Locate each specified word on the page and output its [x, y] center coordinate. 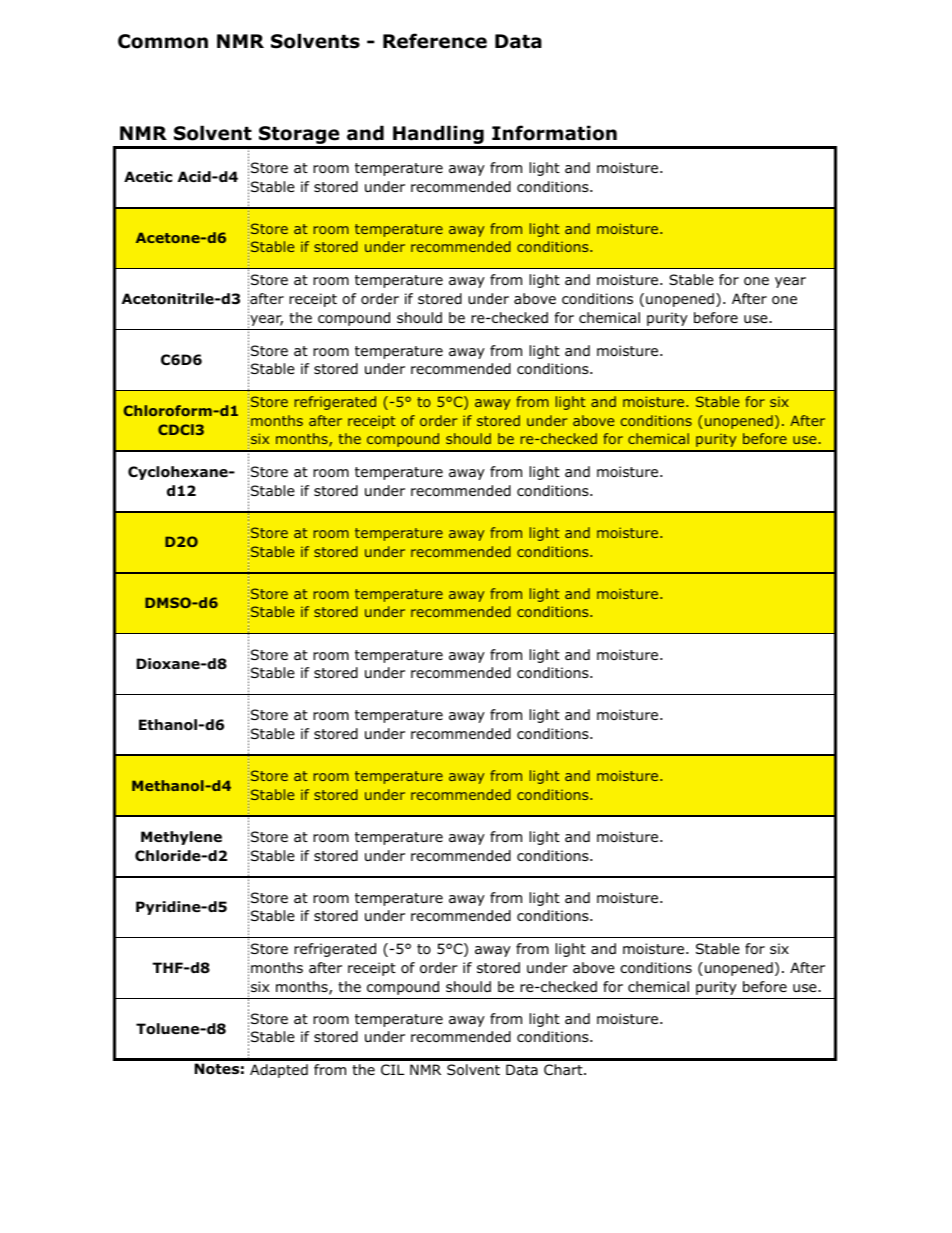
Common [163, 41]
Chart [564, 1069]
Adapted [279, 1071]
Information [554, 133]
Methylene [181, 838]
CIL [392, 1069]
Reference [435, 41]
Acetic [148, 176]
